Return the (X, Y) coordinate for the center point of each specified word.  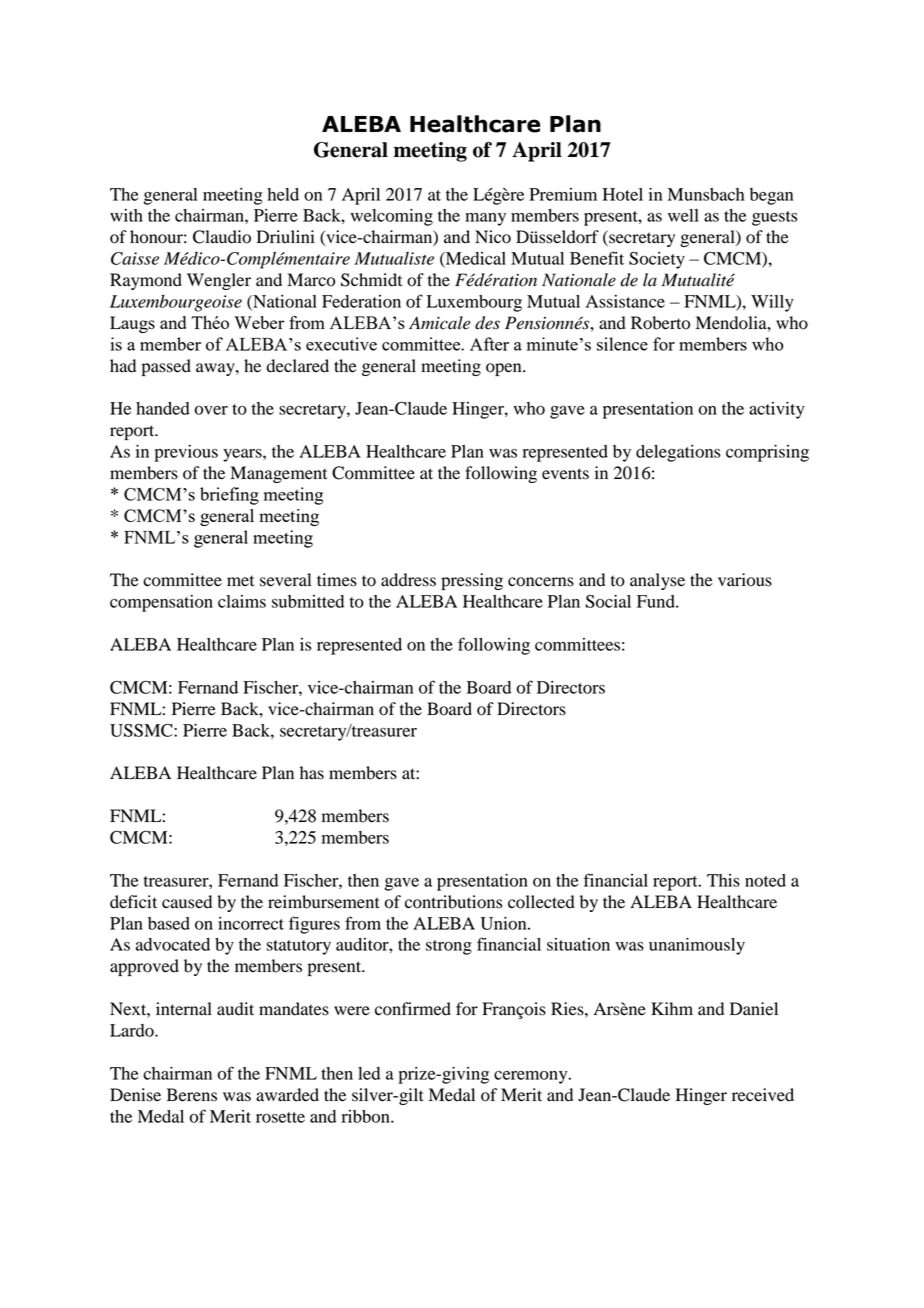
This (723, 880)
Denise (135, 1095)
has (312, 773)
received (763, 1095)
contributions (453, 902)
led (369, 1073)
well (683, 215)
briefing (229, 496)
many (485, 219)
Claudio (222, 237)
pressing (472, 581)
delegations (678, 453)
